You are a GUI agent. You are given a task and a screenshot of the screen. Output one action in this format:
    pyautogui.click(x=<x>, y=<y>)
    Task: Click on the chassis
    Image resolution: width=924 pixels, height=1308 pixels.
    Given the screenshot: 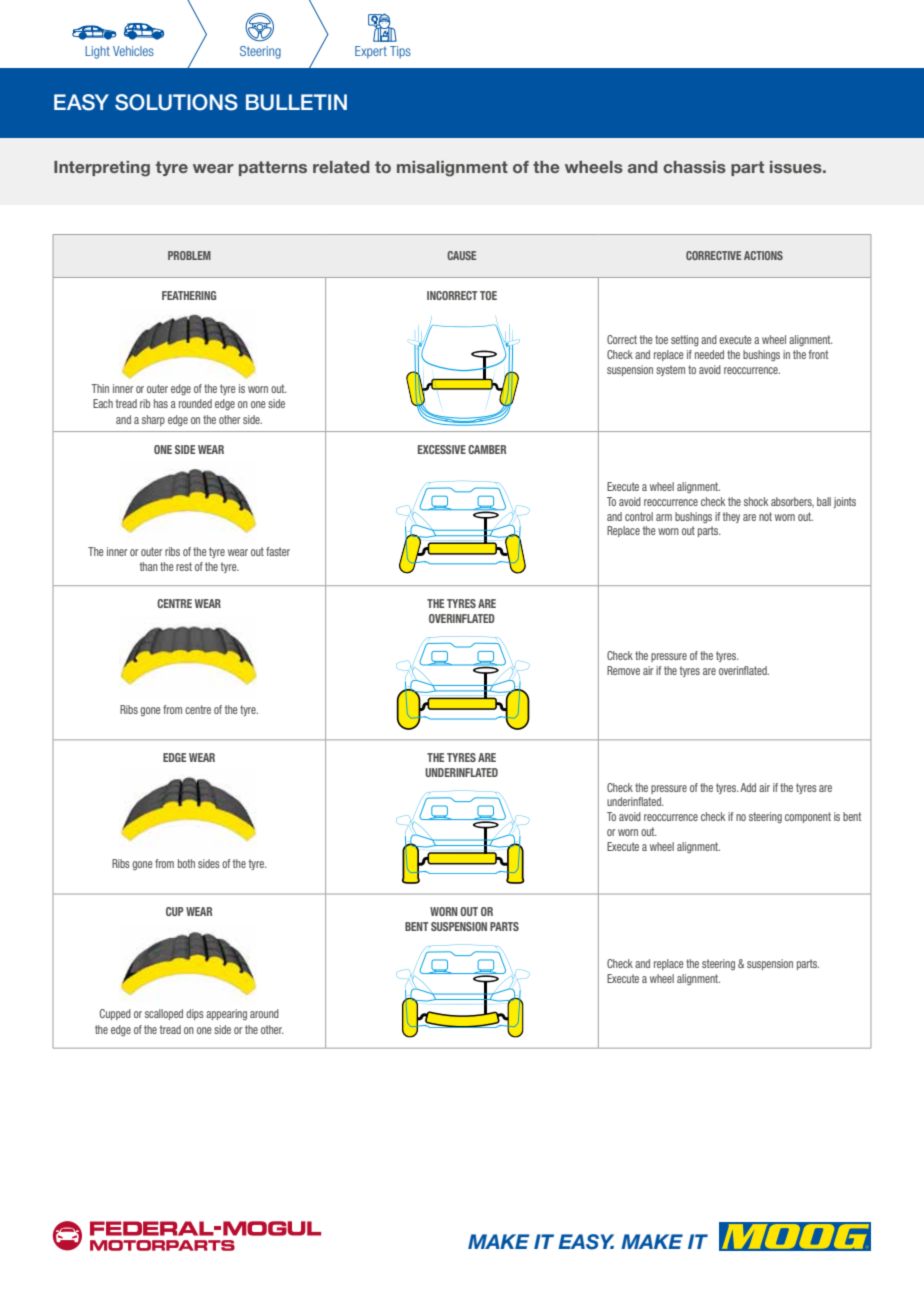 What is the action you would take?
    pyautogui.click(x=694, y=167)
